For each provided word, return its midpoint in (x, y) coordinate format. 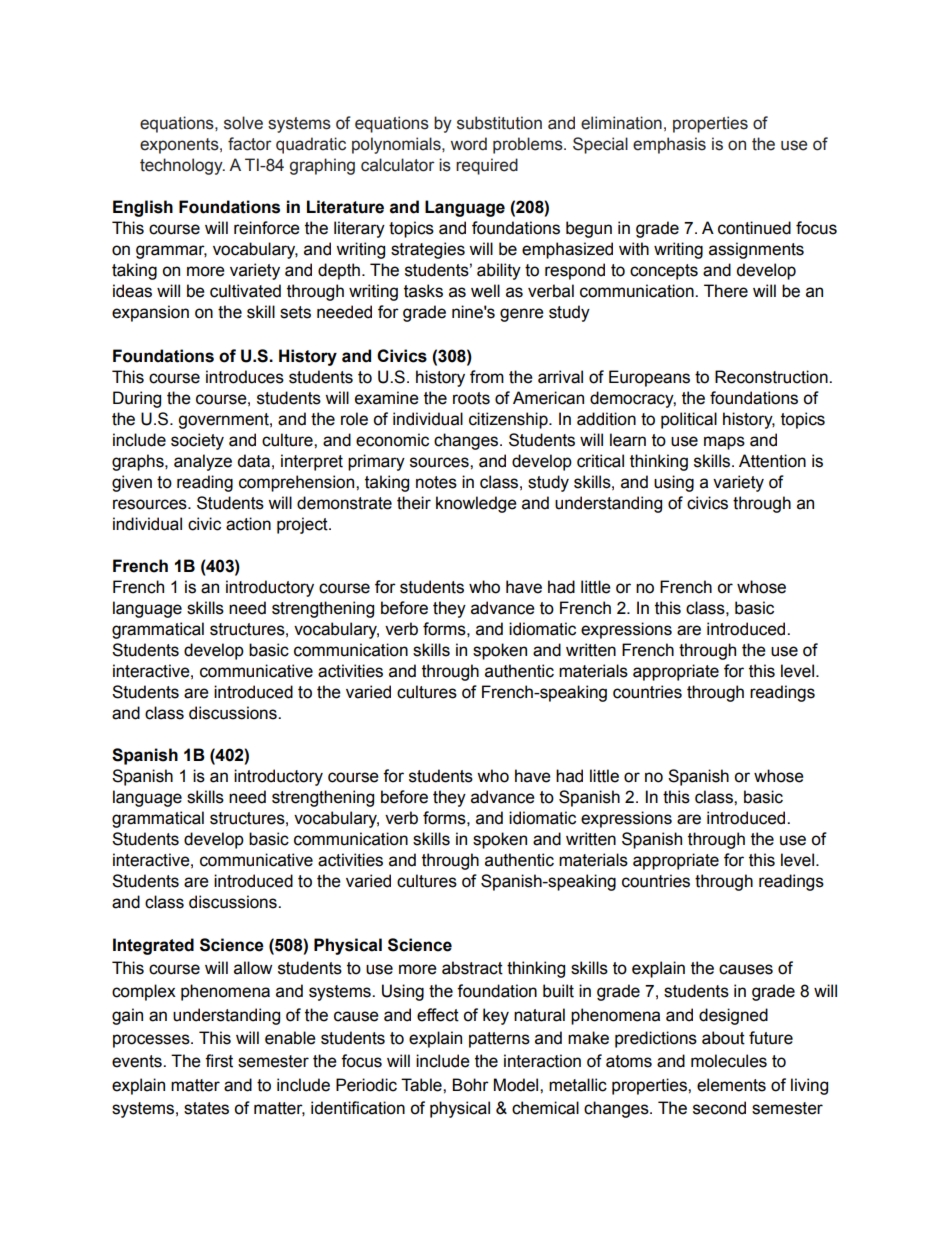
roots (471, 398)
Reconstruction (772, 377)
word (469, 144)
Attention (772, 461)
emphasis (669, 145)
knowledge (476, 504)
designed (733, 1016)
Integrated (153, 946)
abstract (472, 968)
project (303, 525)
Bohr (470, 1085)
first (219, 1061)
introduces (245, 377)
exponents (180, 146)
